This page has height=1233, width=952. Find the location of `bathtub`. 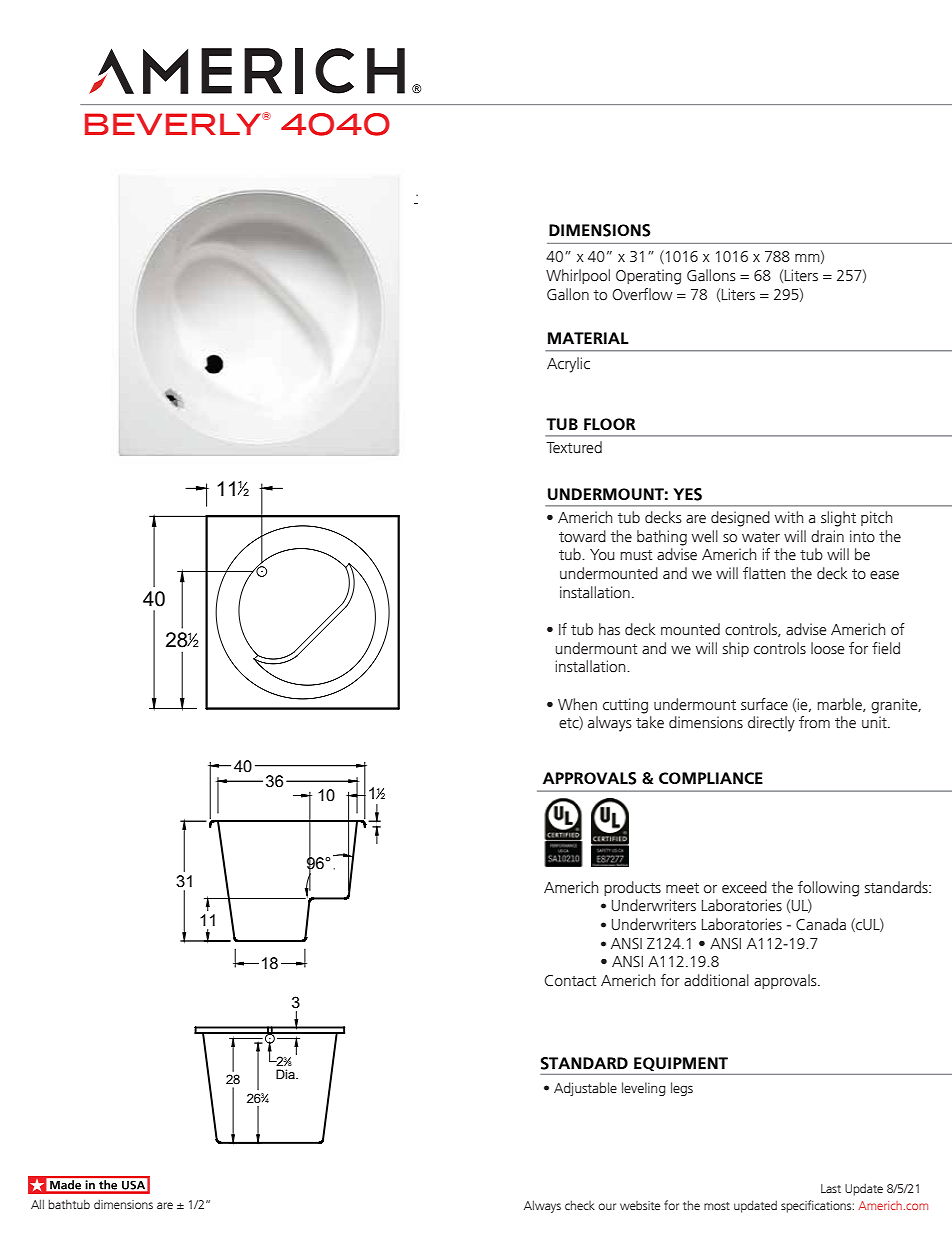

bathtub is located at coordinates (69, 1204).
